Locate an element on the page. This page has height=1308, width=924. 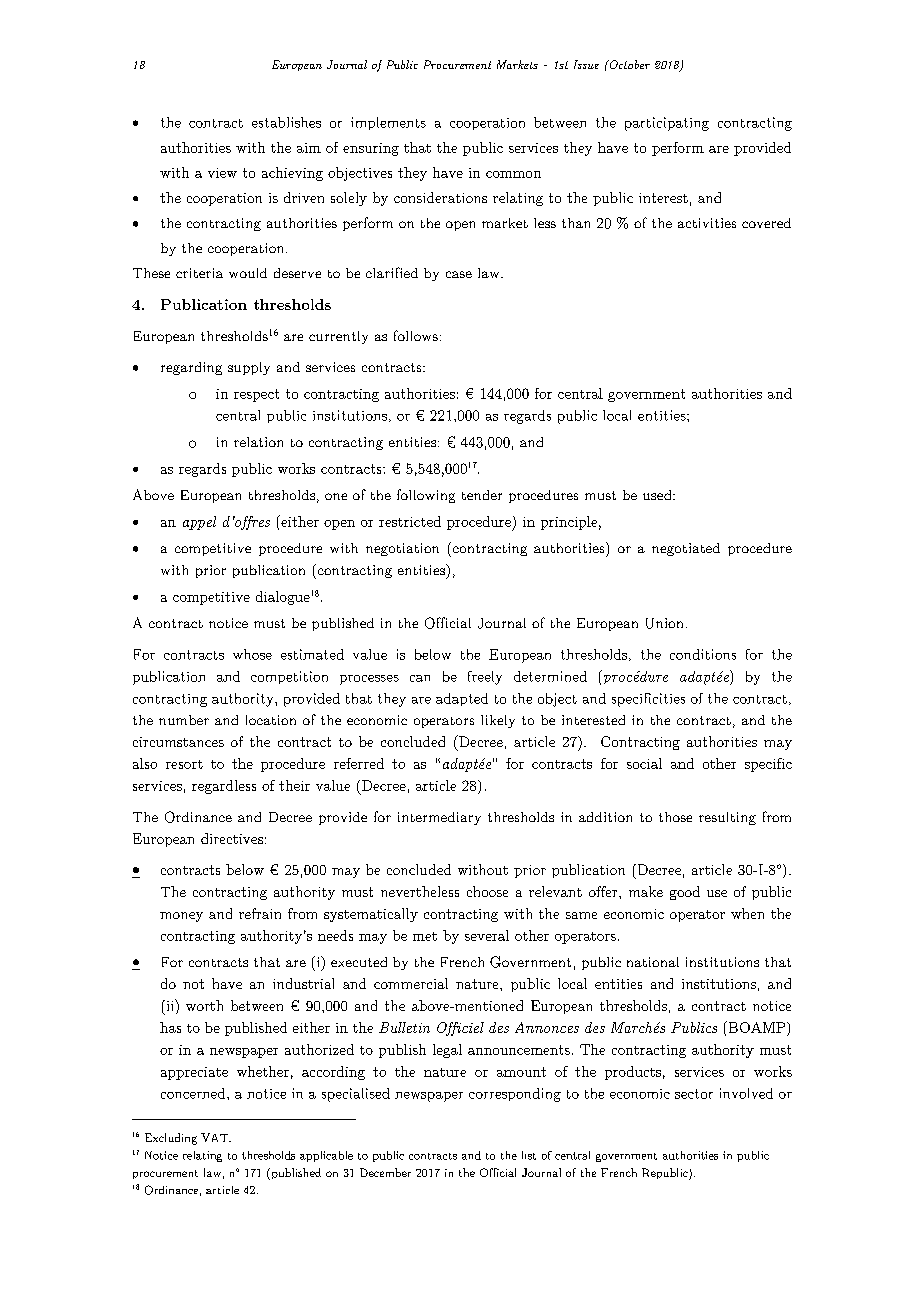
participating is located at coordinates (667, 124).
